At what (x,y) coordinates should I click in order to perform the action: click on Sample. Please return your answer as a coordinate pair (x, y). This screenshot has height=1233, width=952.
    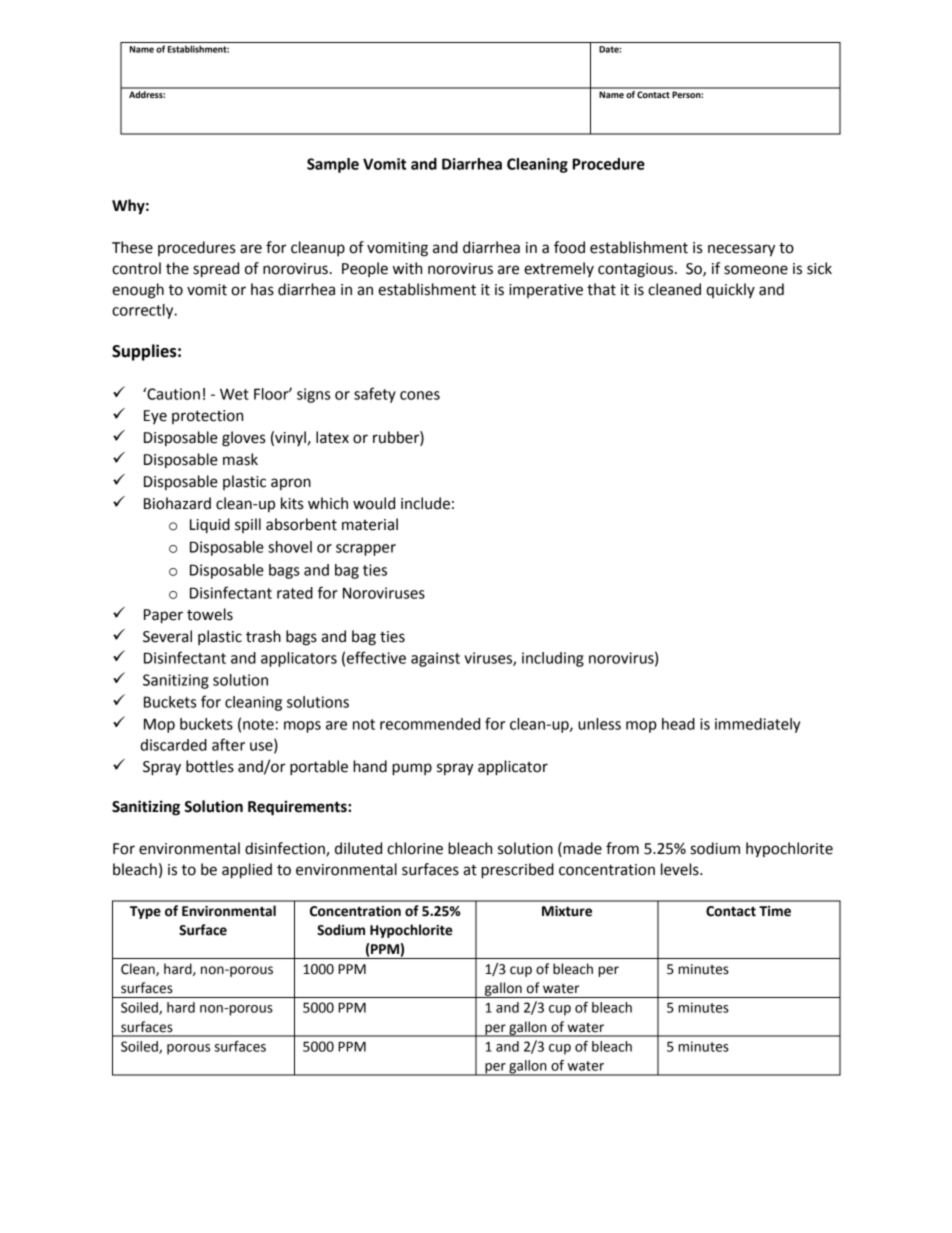
    Looking at the image, I should click on (333, 165).
